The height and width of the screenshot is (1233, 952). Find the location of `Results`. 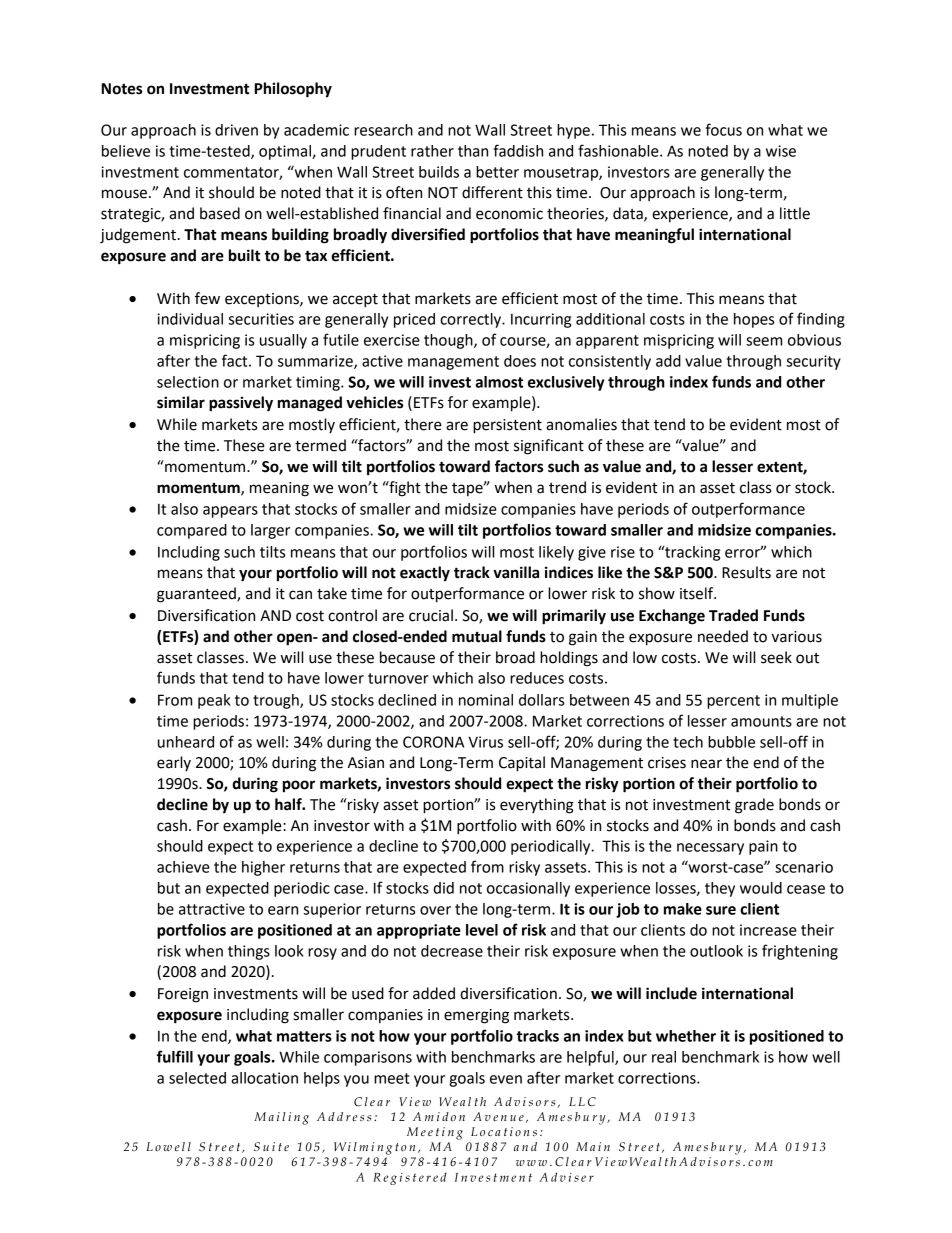

Results is located at coordinates (746, 572).
